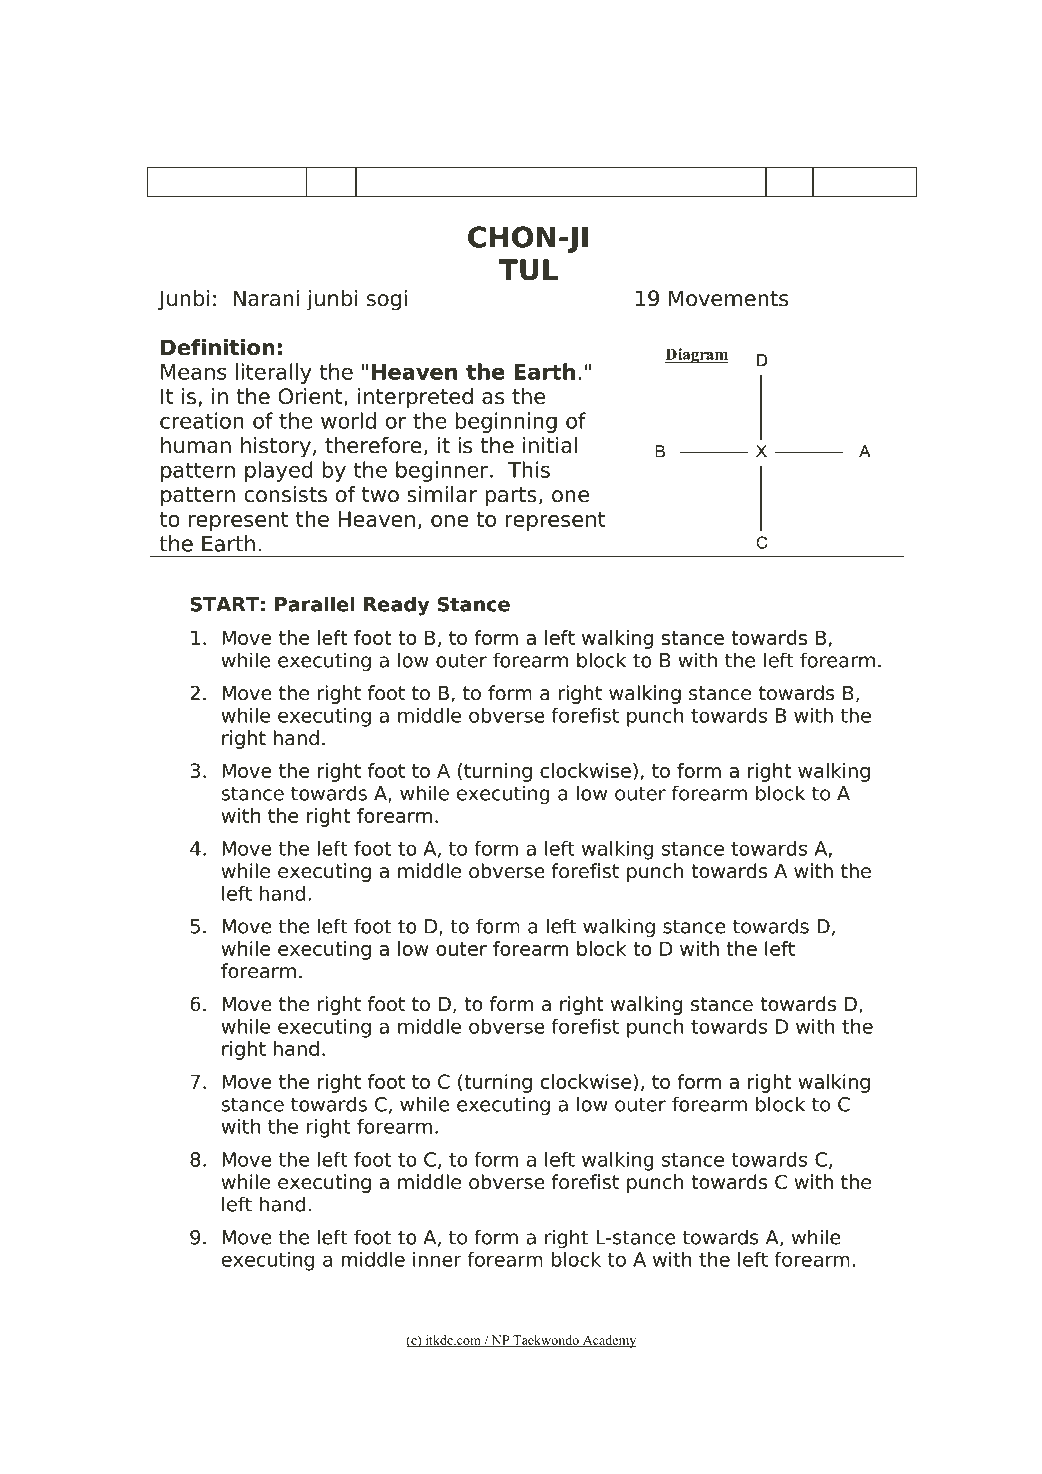 This image has height=1474, width=1042. What do you see at coordinates (609, 1341) in the image?
I see `Academy` at bounding box center [609, 1341].
